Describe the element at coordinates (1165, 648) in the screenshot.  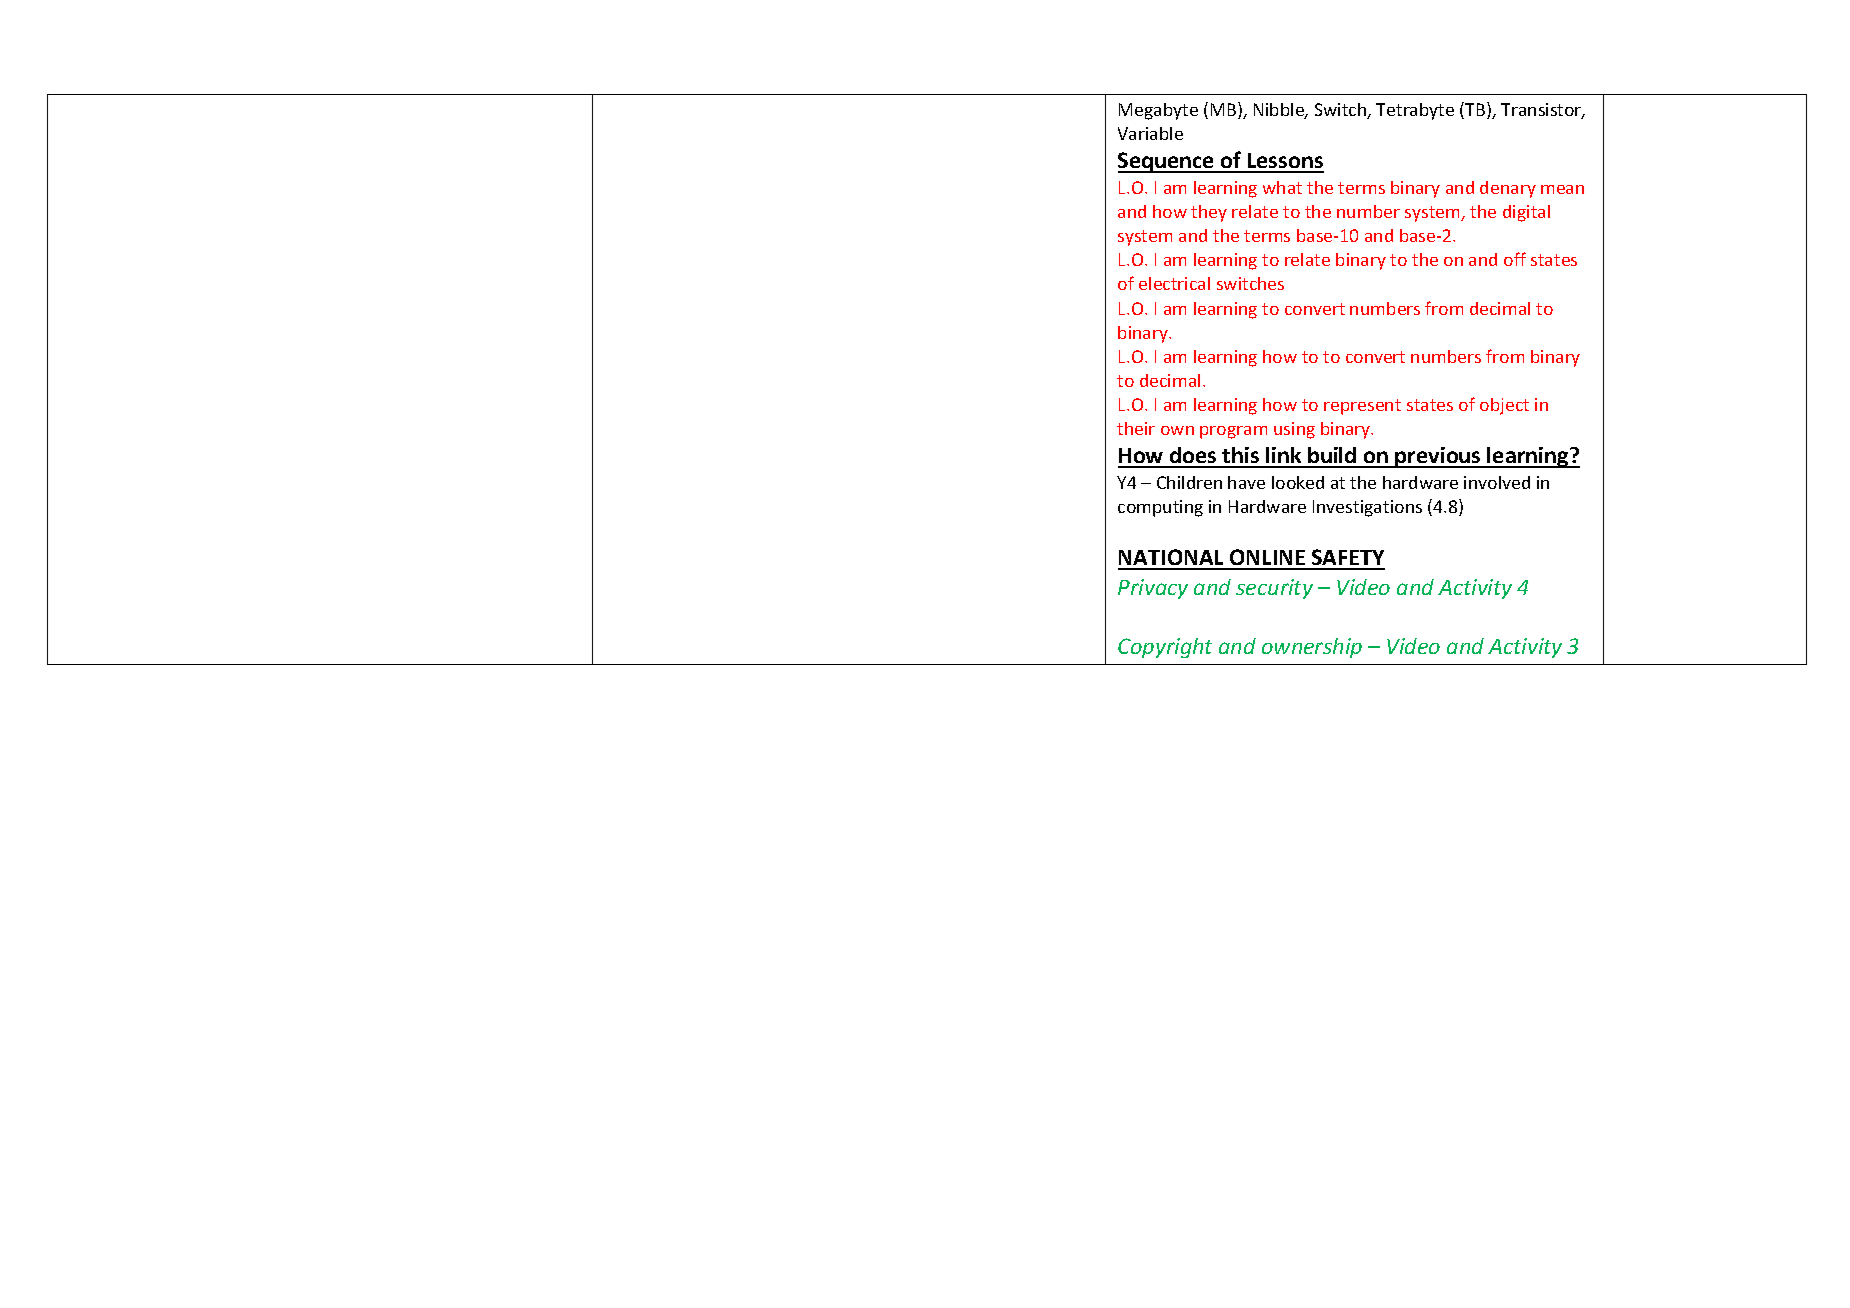
I see `Copyright` at that location.
